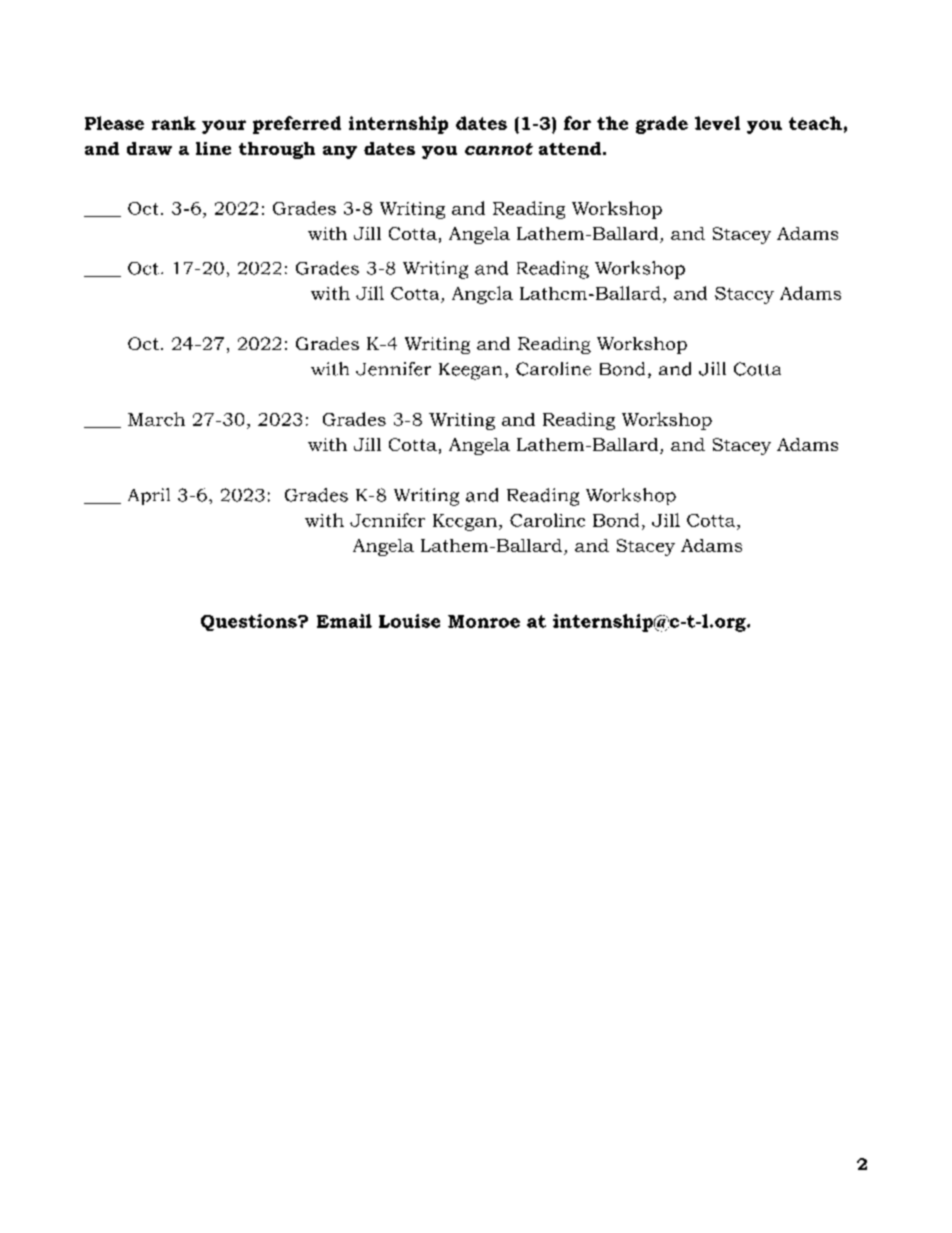 The width and height of the screenshot is (952, 1233). What do you see at coordinates (409, 621) in the screenshot?
I see `Louise` at bounding box center [409, 621].
